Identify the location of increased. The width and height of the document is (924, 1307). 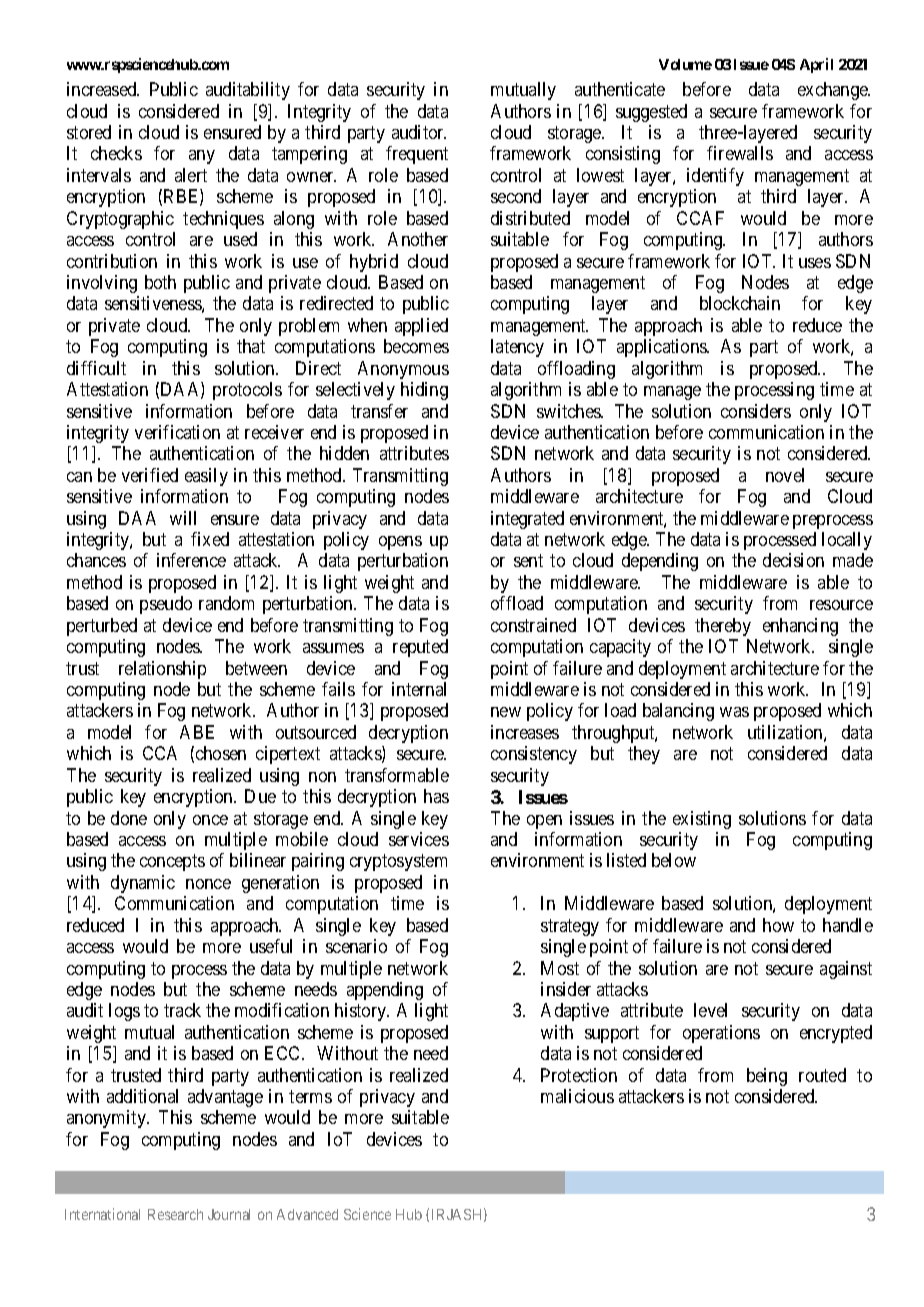
(103, 89).
